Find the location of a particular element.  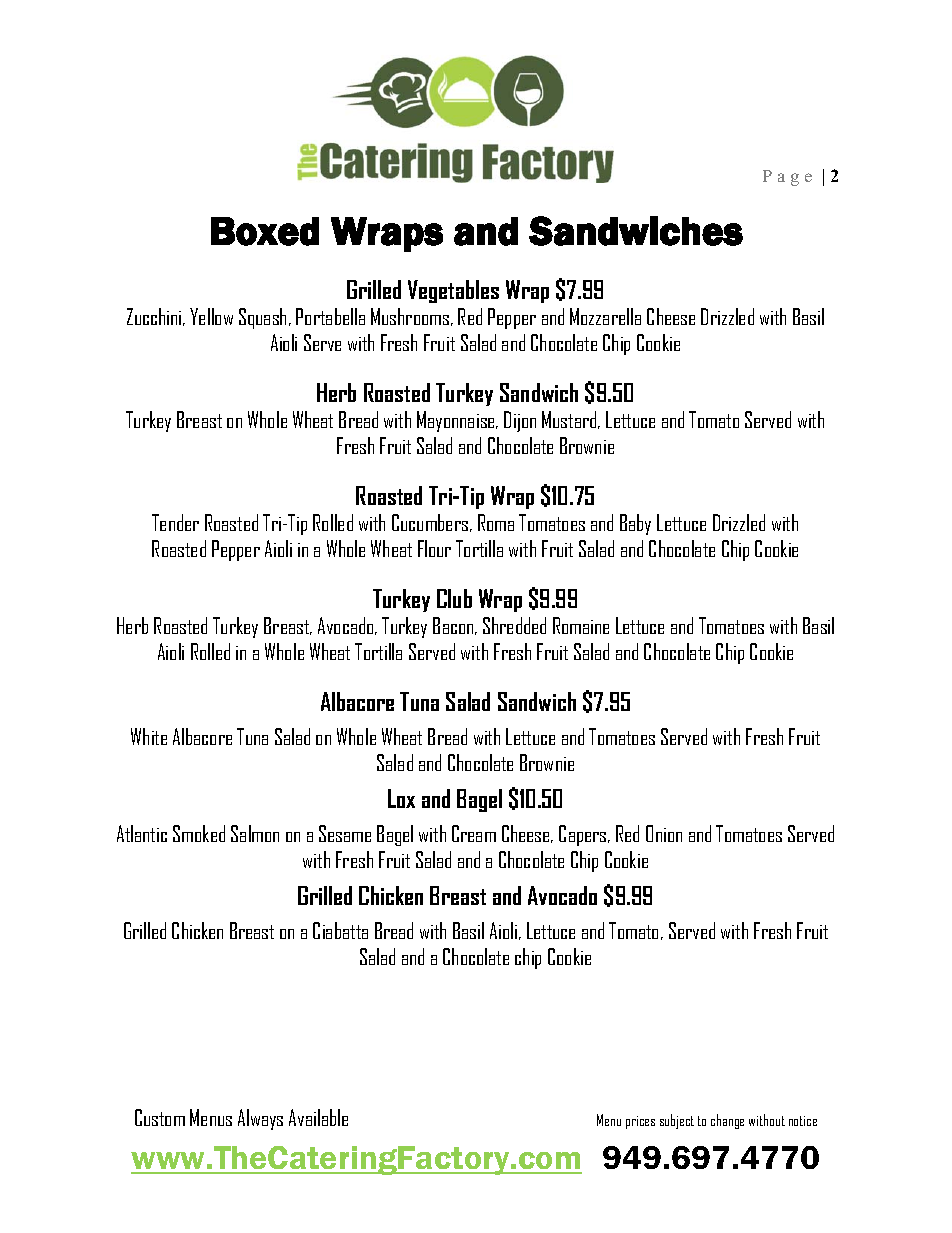

Bacon is located at coordinates (454, 626).
